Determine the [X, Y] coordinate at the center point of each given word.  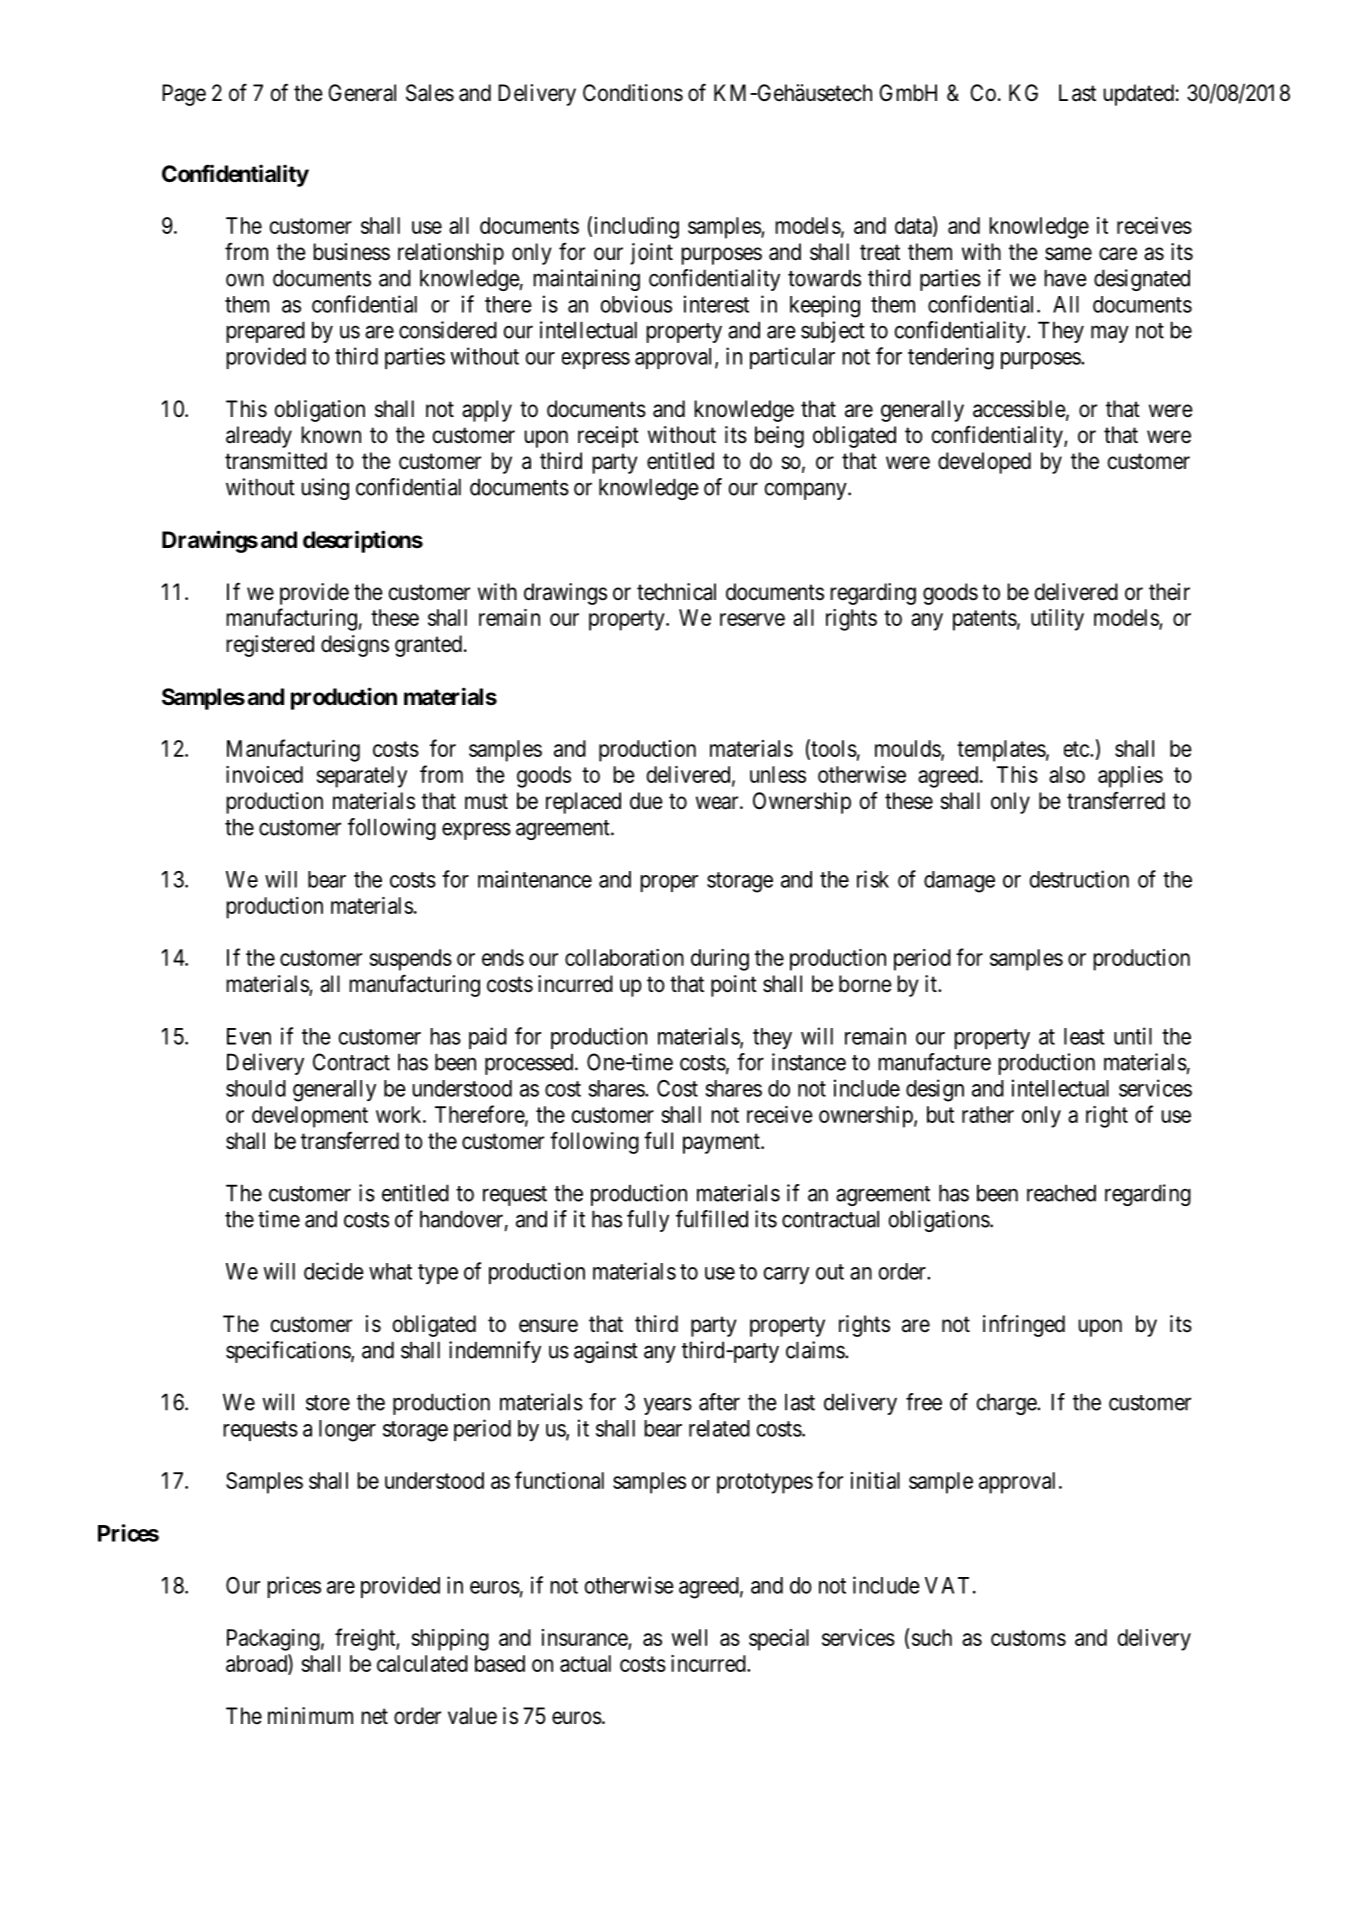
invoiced [264, 774]
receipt [608, 437]
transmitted [276, 461]
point [734, 986]
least [1084, 1036]
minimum [310, 1715]
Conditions [633, 93]
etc [1077, 749]
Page [184, 95]
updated [1138, 95]
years [668, 1406]
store [328, 1403]
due [646, 801]
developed [984, 463]
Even [249, 1036]
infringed [1024, 1325]
